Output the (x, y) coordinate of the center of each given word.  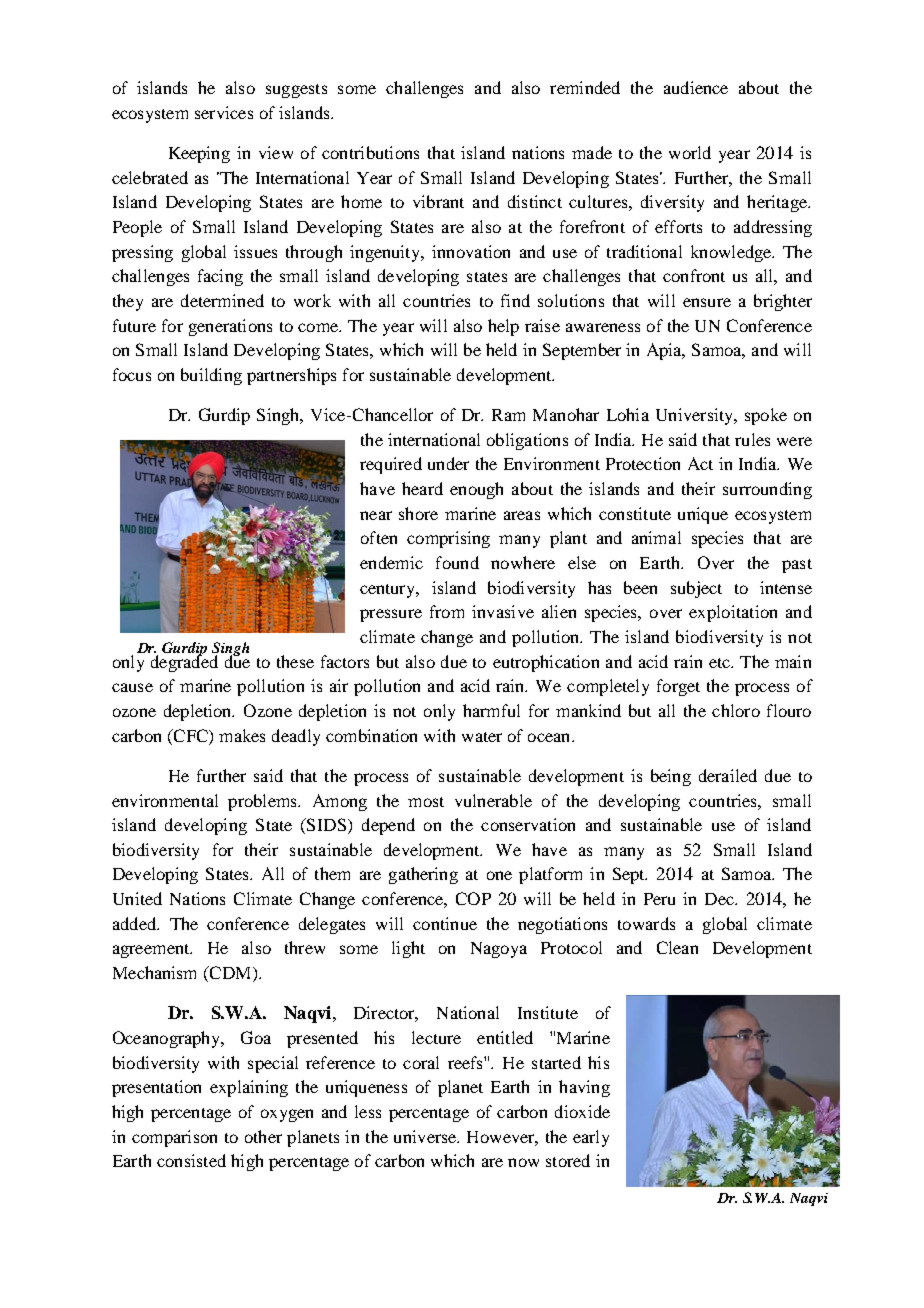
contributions (370, 152)
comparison (174, 1138)
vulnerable (493, 800)
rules (752, 439)
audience (696, 87)
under (448, 463)
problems (263, 802)
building (211, 376)
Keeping (199, 154)
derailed (728, 775)
